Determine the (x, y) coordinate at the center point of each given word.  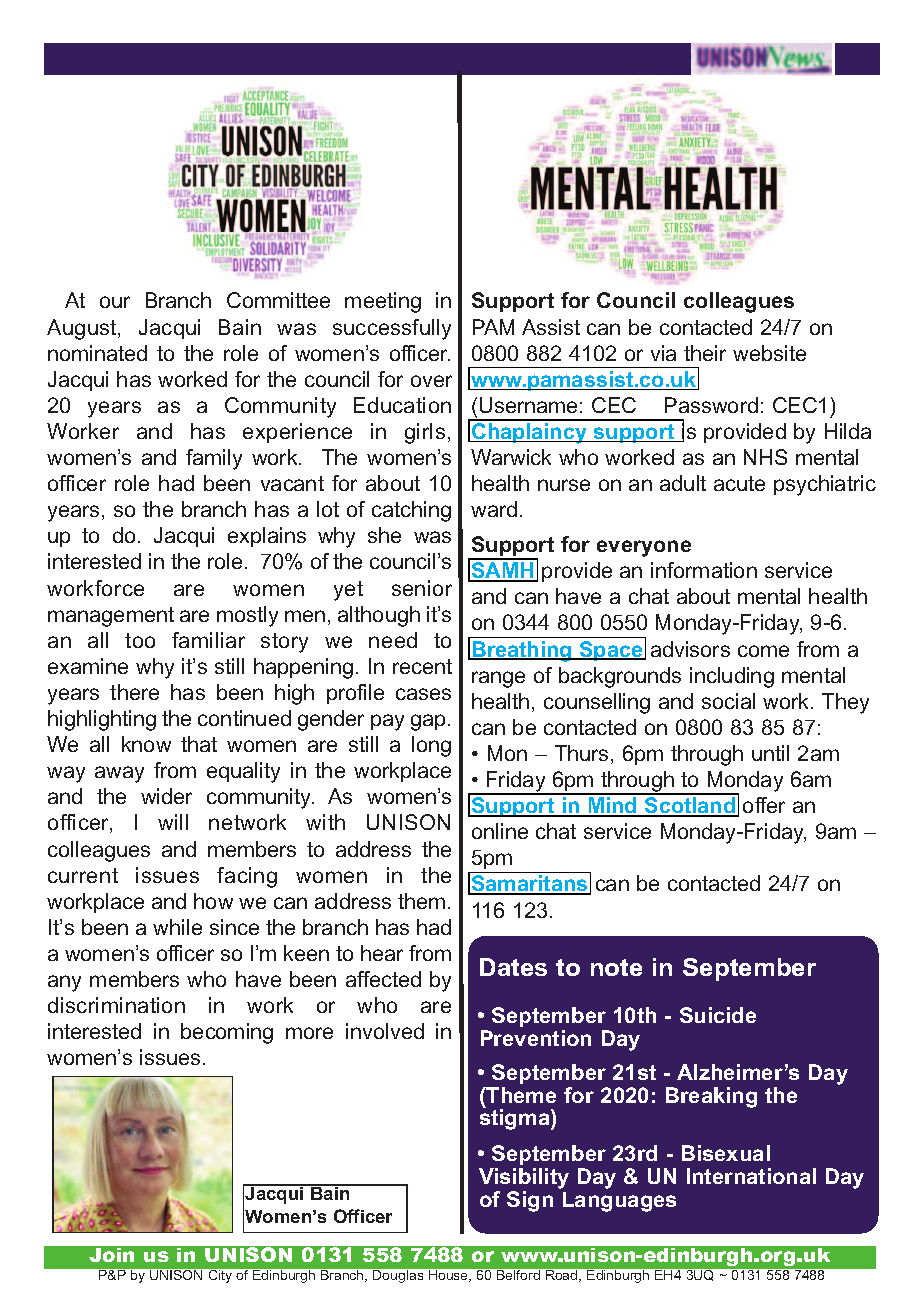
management (111, 617)
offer (764, 805)
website (769, 353)
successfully (392, 329)
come (763, 651)
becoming (227, 1033)
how (213, 901)
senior (422, 588)
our (115, 302)
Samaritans (530, 885)
